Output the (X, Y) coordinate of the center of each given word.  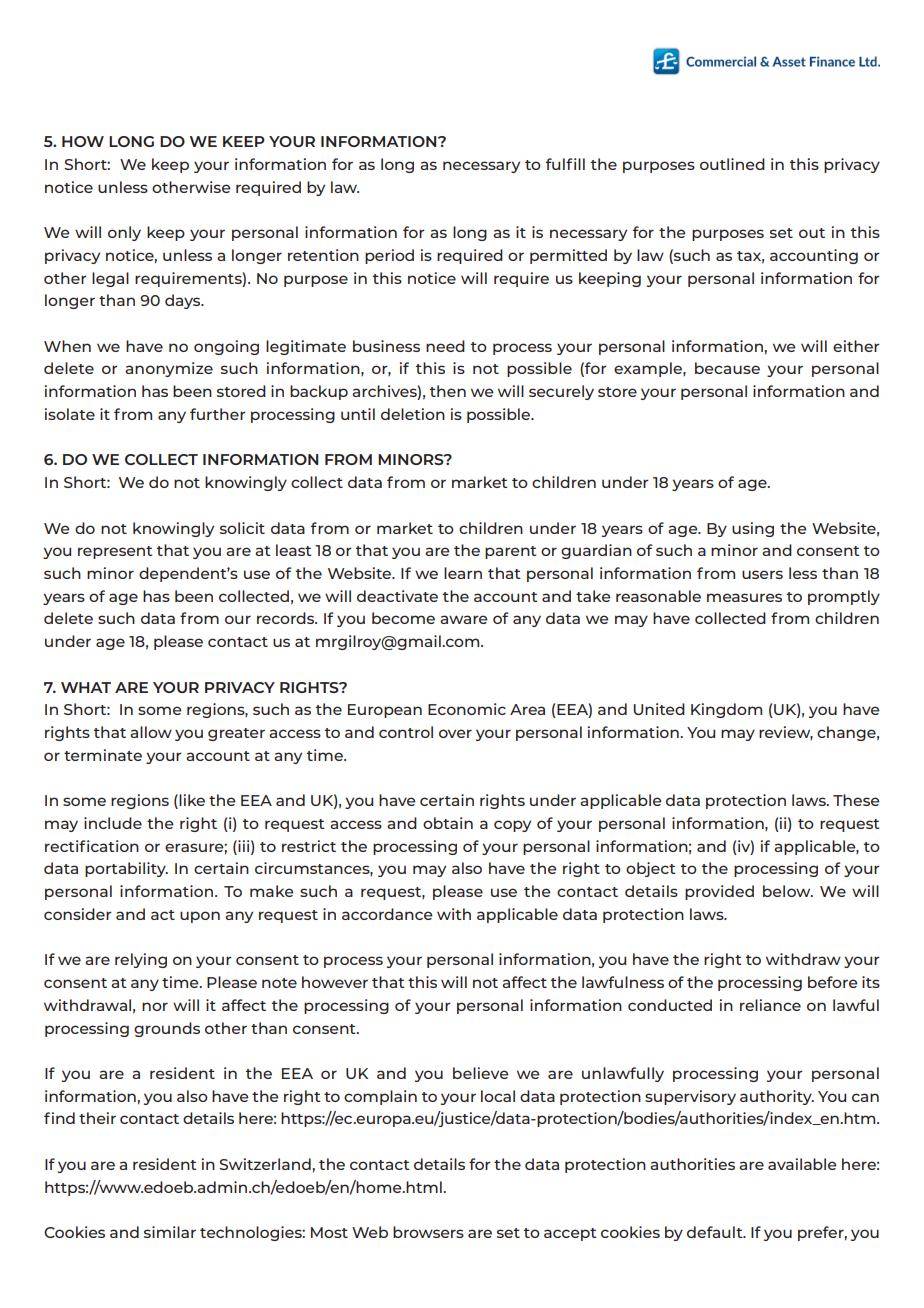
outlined (732, 164)
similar (170, 1232)
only (124, 233)
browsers (428, 1232)
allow (151, 732)
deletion (413, 414)
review (786, 733)
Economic (467, 709)
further (218, 414)
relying (141, 960)
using (753, 529)
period (389, 256)
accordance (387, 914)
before (833, 982)
